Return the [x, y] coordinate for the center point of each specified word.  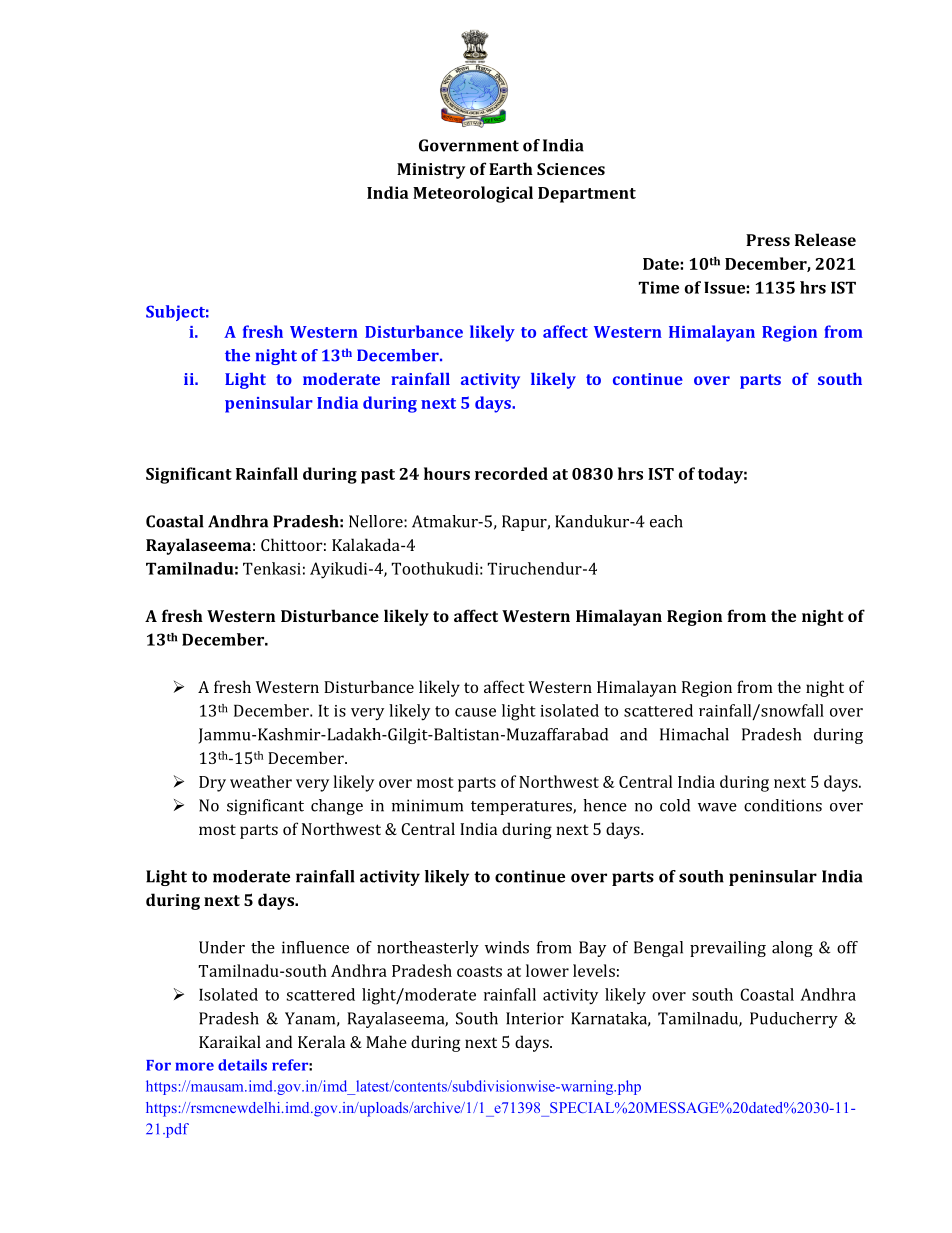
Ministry [431, 171]
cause [475, 712]
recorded [511, 473]
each [666, 521]
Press [768, 240]
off [847, 947]
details [242, 1065]
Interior [535, 1018]
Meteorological [473, 194]
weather [261, 781]
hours [447, 473]
